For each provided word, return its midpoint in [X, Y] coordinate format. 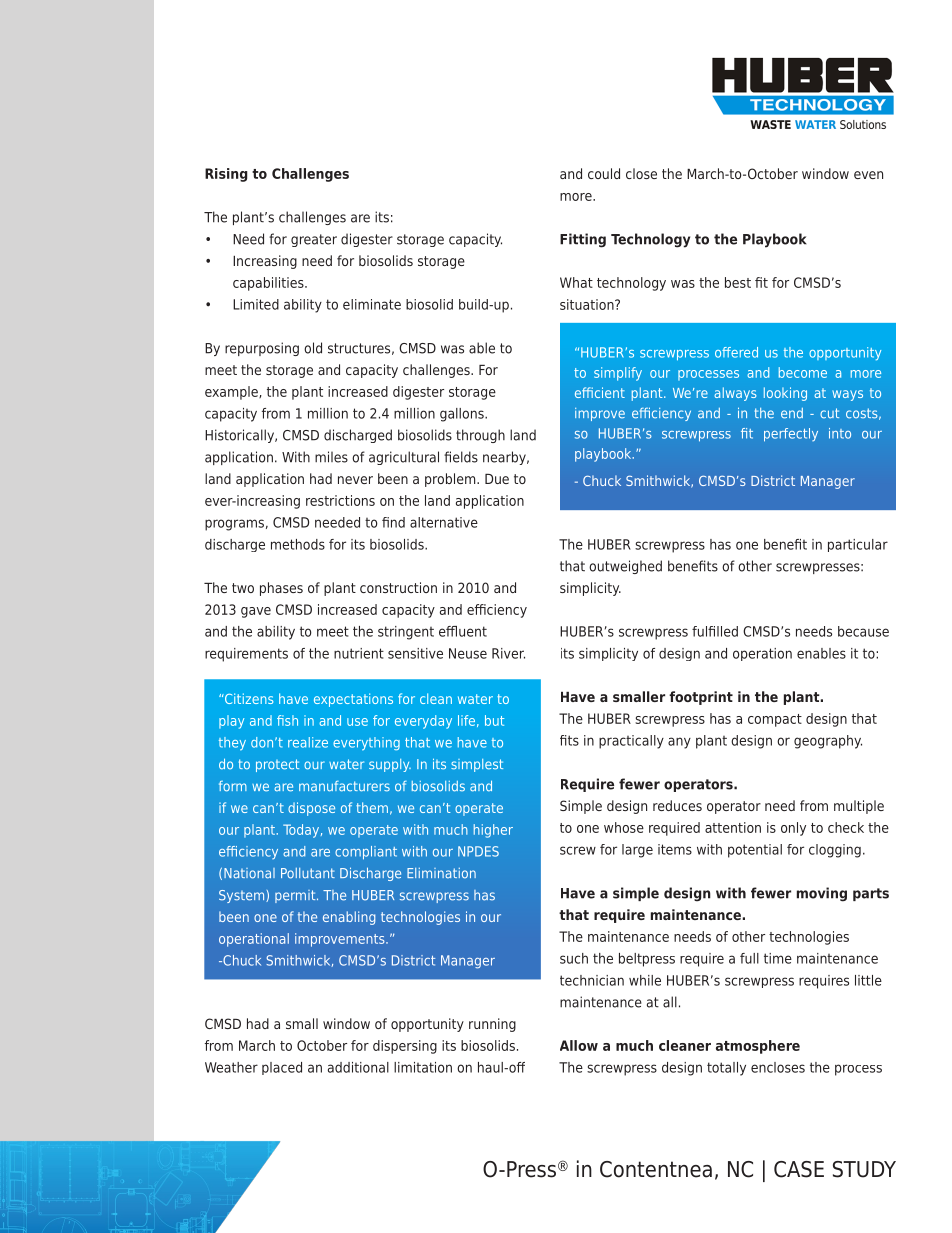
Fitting [583, 240]
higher [493, 831]
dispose [311, 809]
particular [858, 545]
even [868, 175]
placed [282, 1068]
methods [298, 544]
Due [497, 478]
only [793, 829]
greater [314, 240]
